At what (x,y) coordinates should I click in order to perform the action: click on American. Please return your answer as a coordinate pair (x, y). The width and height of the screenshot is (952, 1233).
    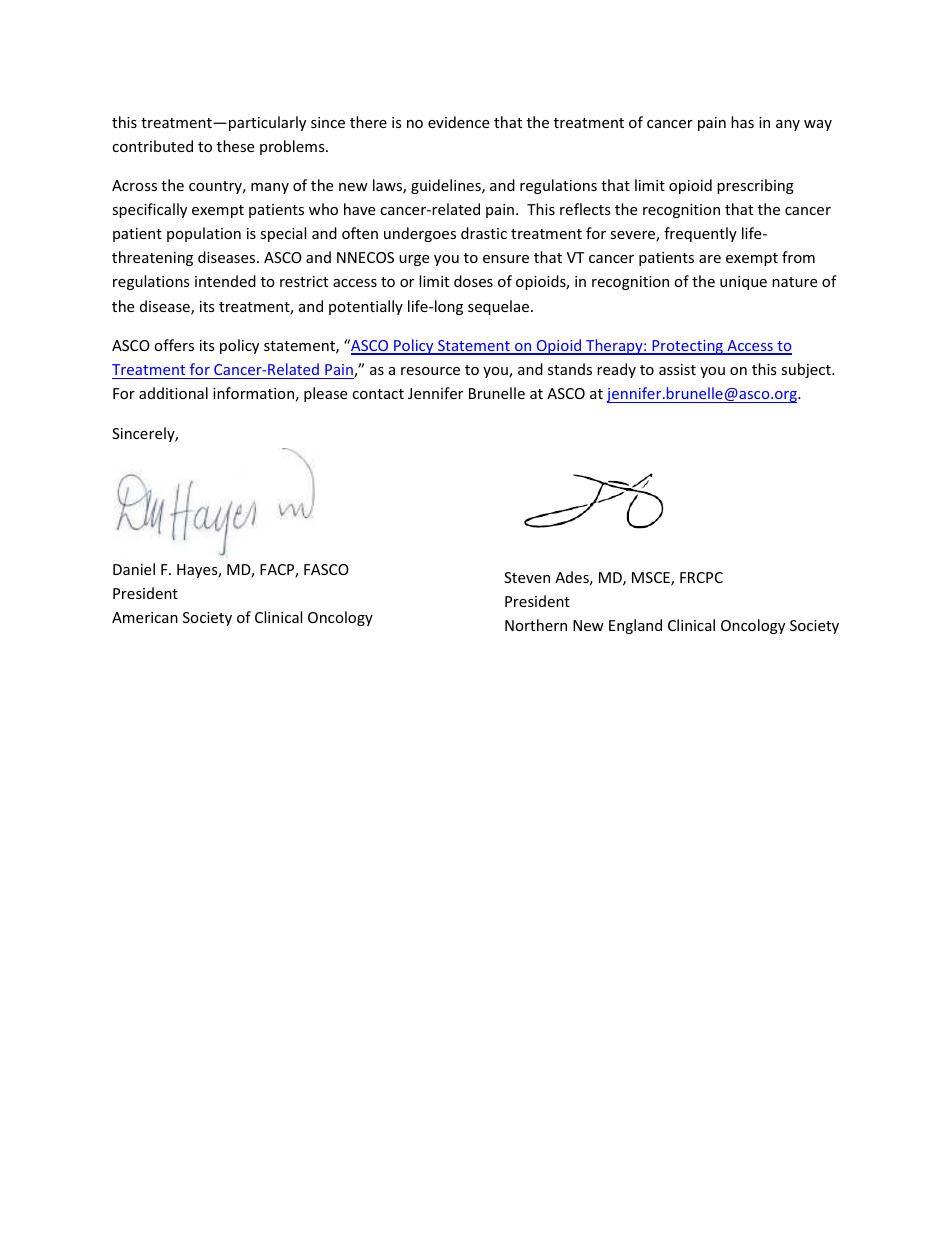
    Looking at the image, I should click on (145, 617).
